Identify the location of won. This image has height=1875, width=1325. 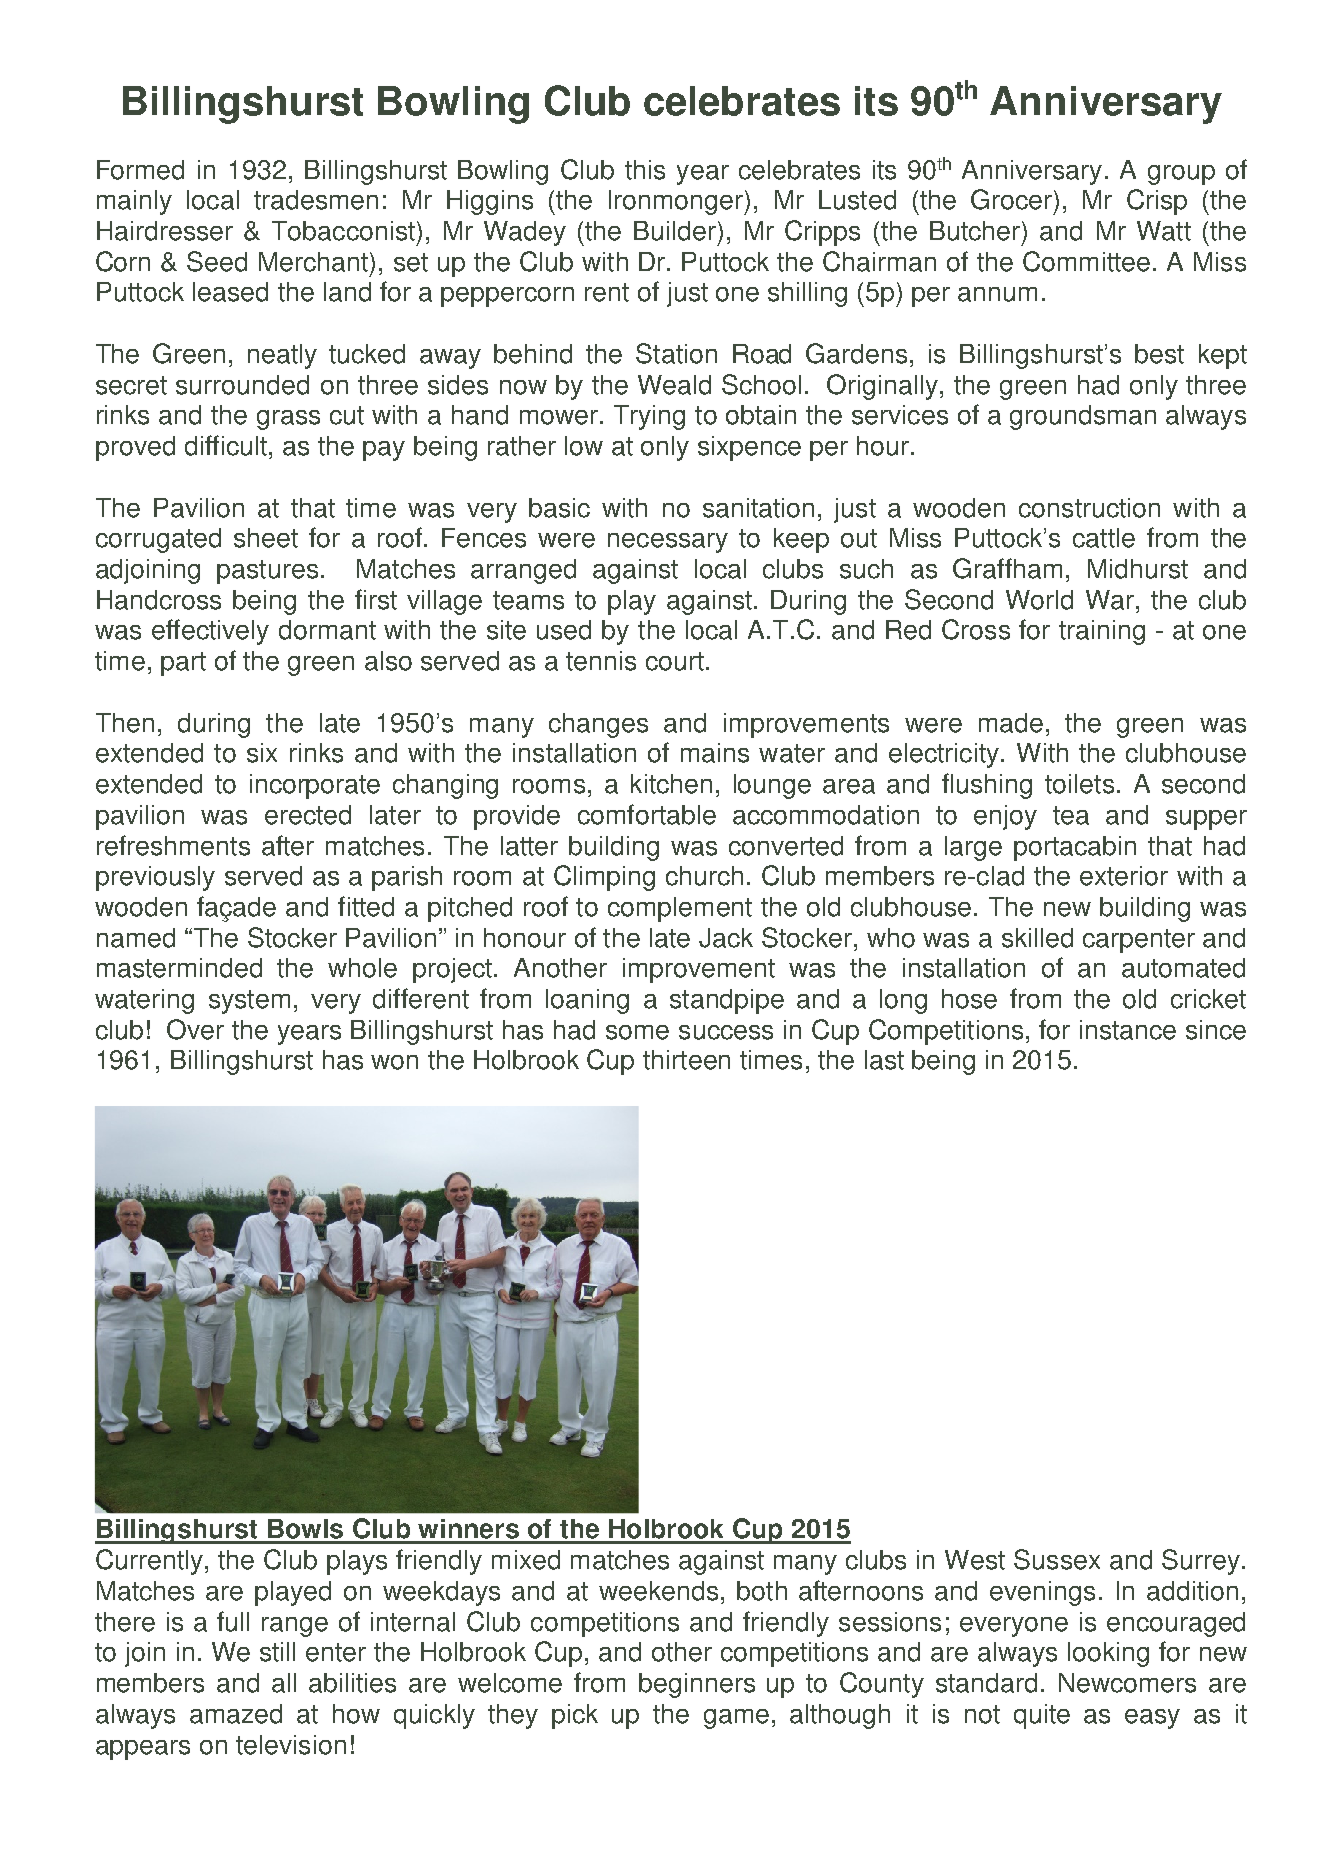
(394, 1062).
